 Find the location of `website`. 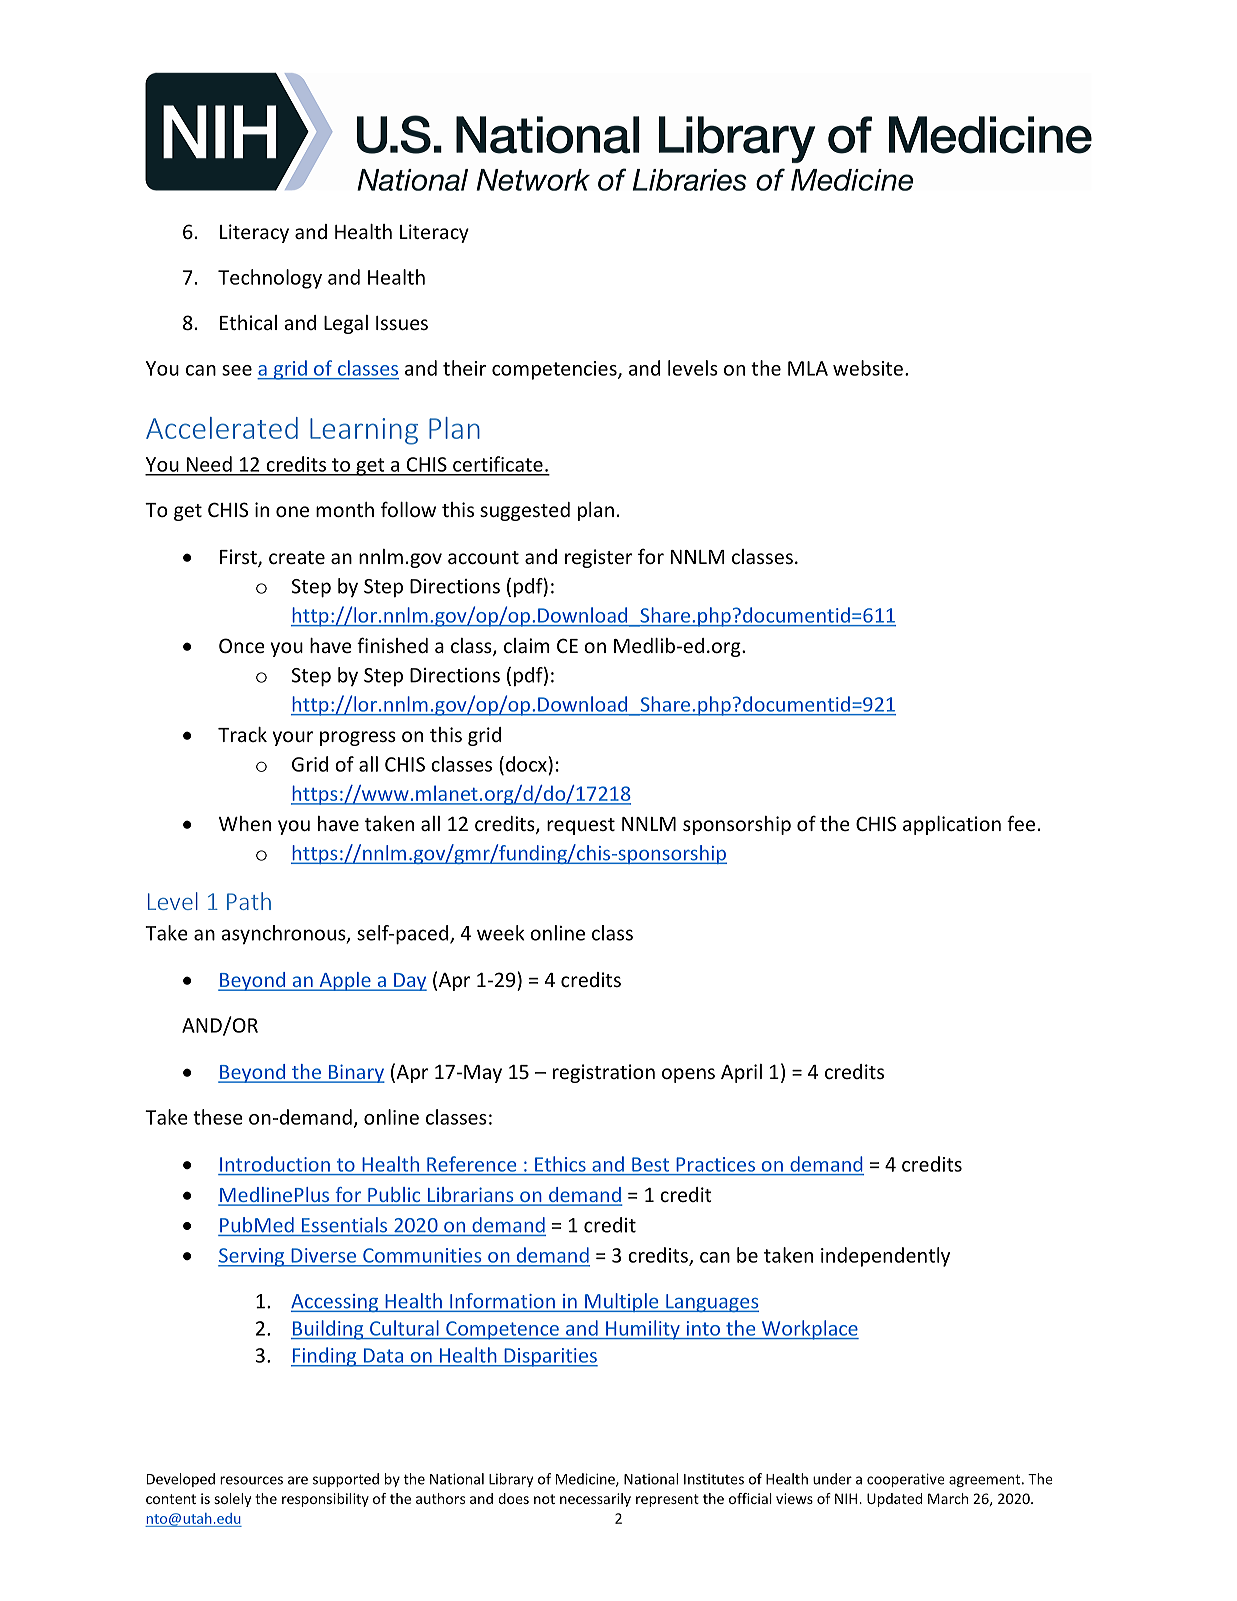

website is located at coordinates (868, 368).
